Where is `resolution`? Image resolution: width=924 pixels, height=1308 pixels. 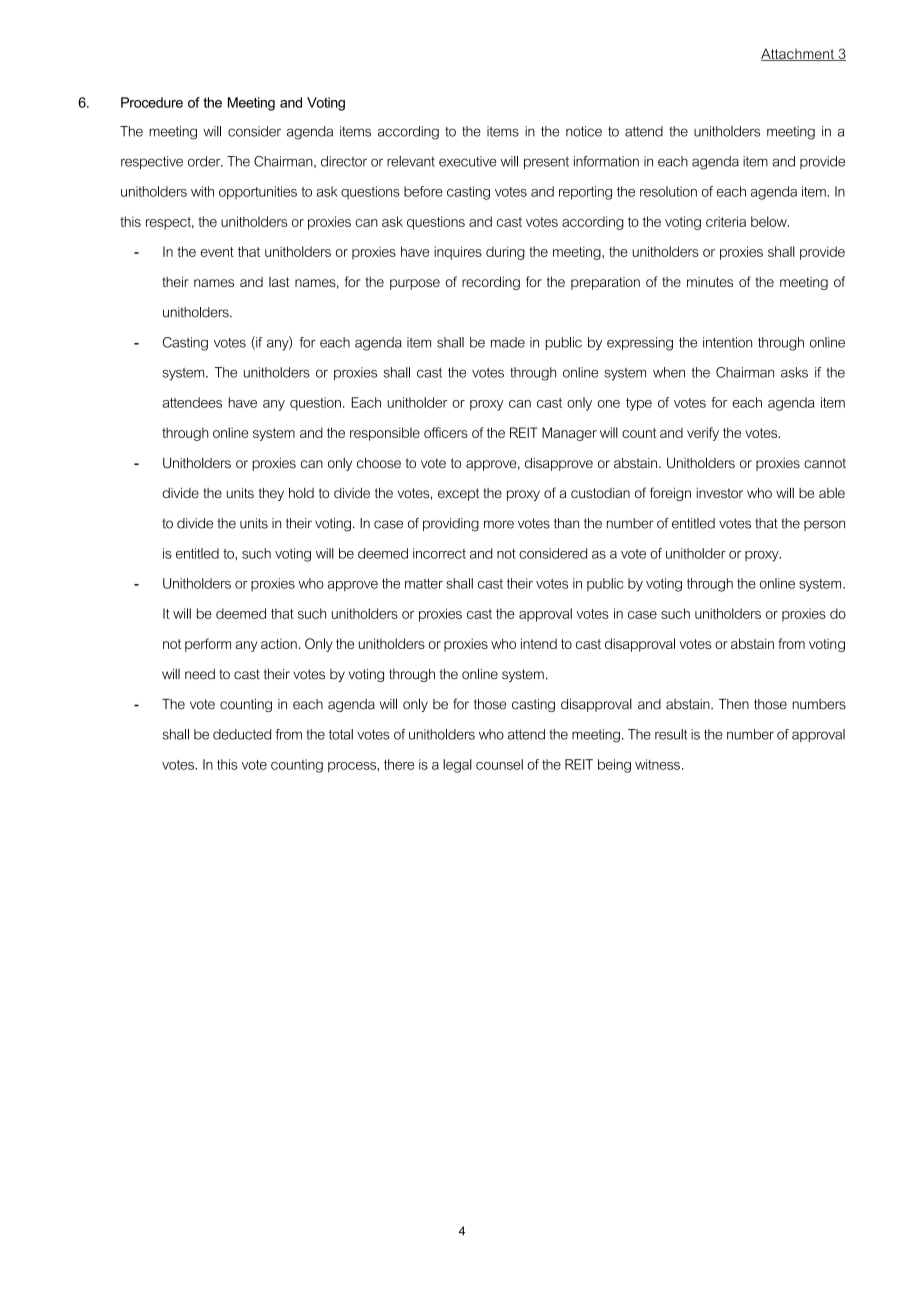
resolution is located at coordinates (668, 191).
